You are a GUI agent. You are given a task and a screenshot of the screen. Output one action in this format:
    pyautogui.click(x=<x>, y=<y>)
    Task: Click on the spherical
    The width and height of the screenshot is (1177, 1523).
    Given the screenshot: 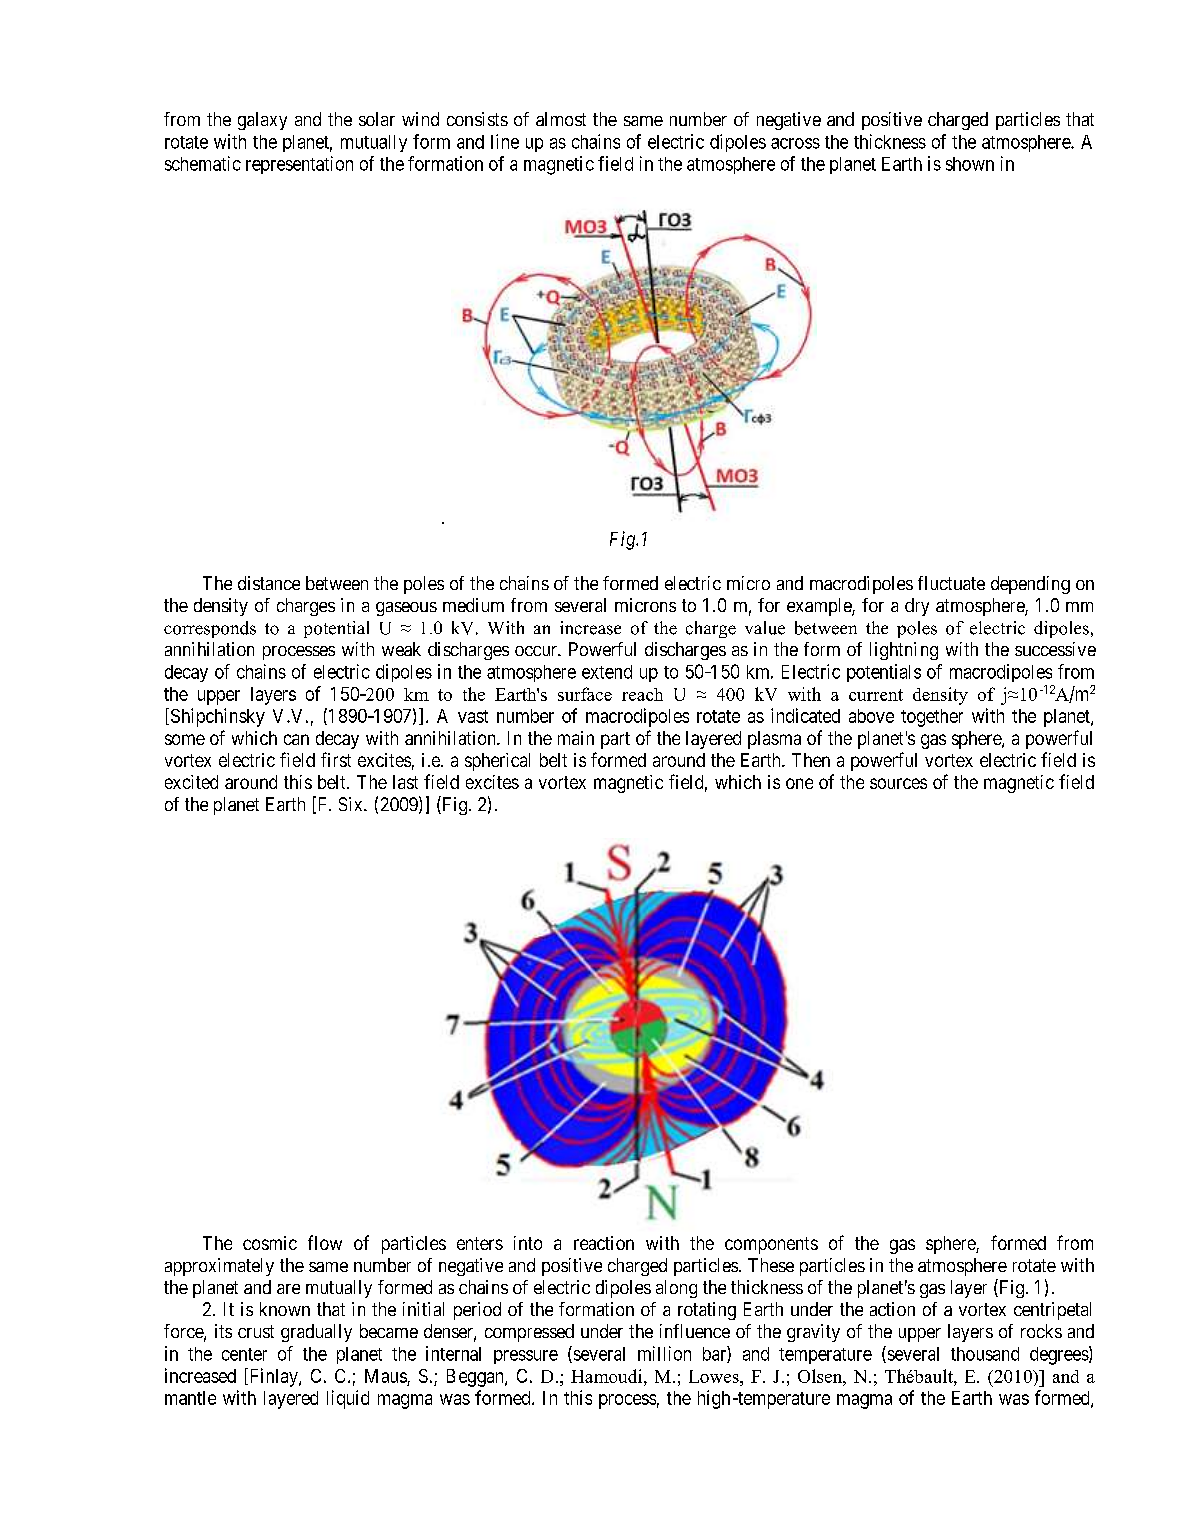 What is the action you would take?
    pyautogui.click(x=497, y=762)
